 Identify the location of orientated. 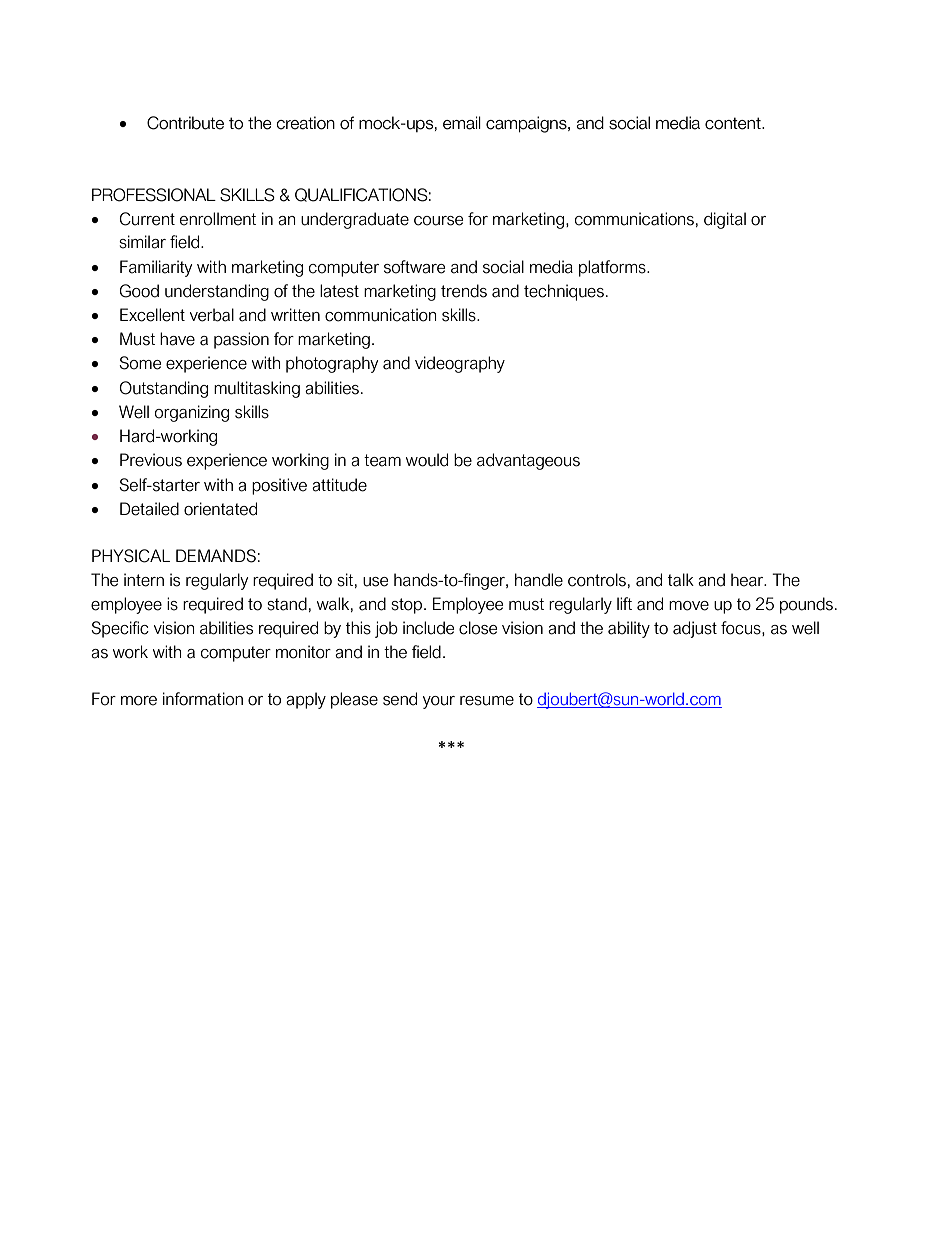
(220, 509).
